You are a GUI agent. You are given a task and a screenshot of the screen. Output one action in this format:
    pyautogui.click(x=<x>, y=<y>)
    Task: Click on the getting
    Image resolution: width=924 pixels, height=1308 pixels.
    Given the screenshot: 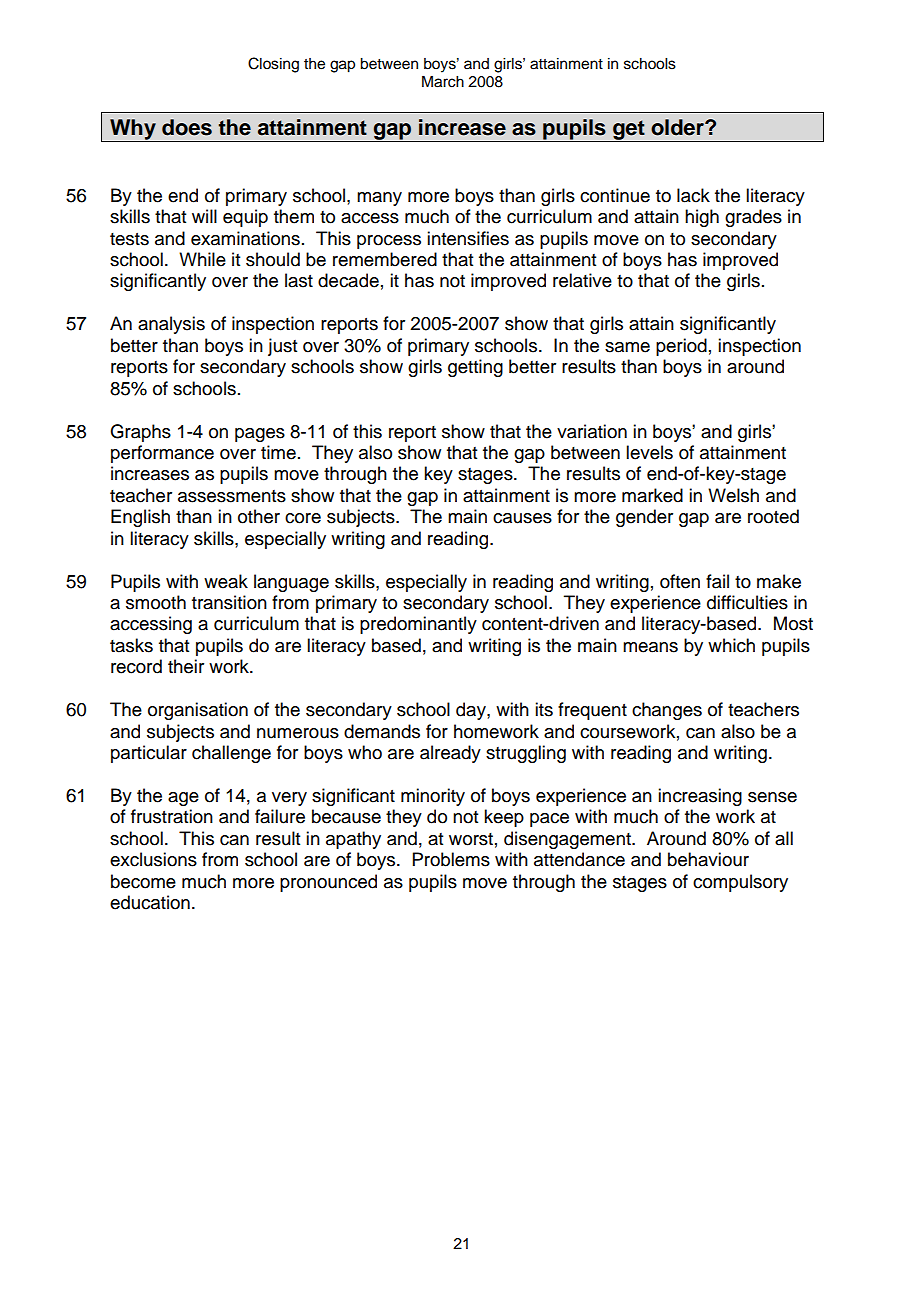 What is the action you would take?
    pyautogui.click(x=475, y=368)
